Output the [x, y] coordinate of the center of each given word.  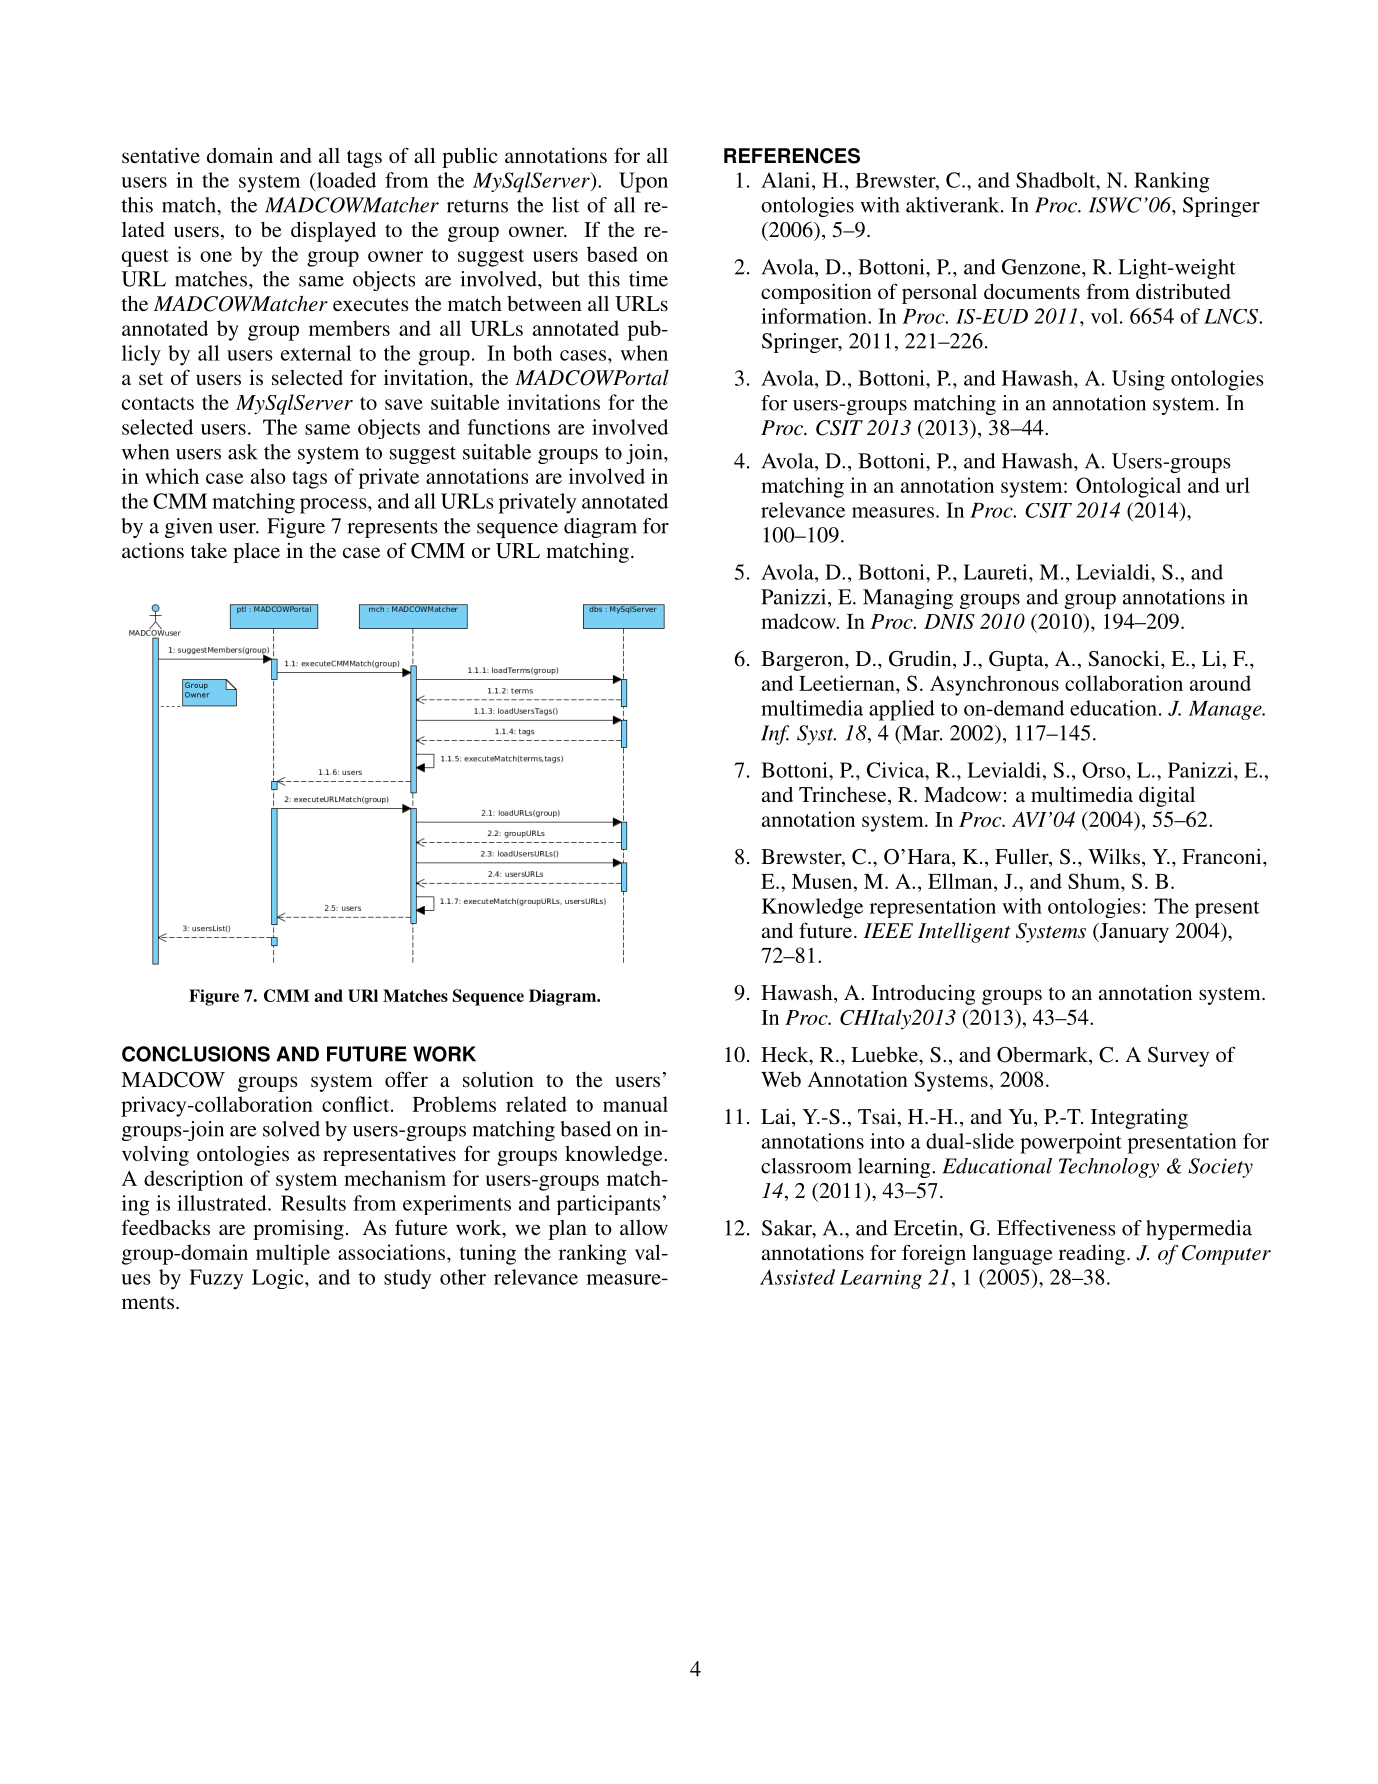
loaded [345, 180]
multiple [293, 1254]
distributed [1183, 291]
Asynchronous [994, 685]
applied [902, 710]
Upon [643, 182]
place [256, 553]
